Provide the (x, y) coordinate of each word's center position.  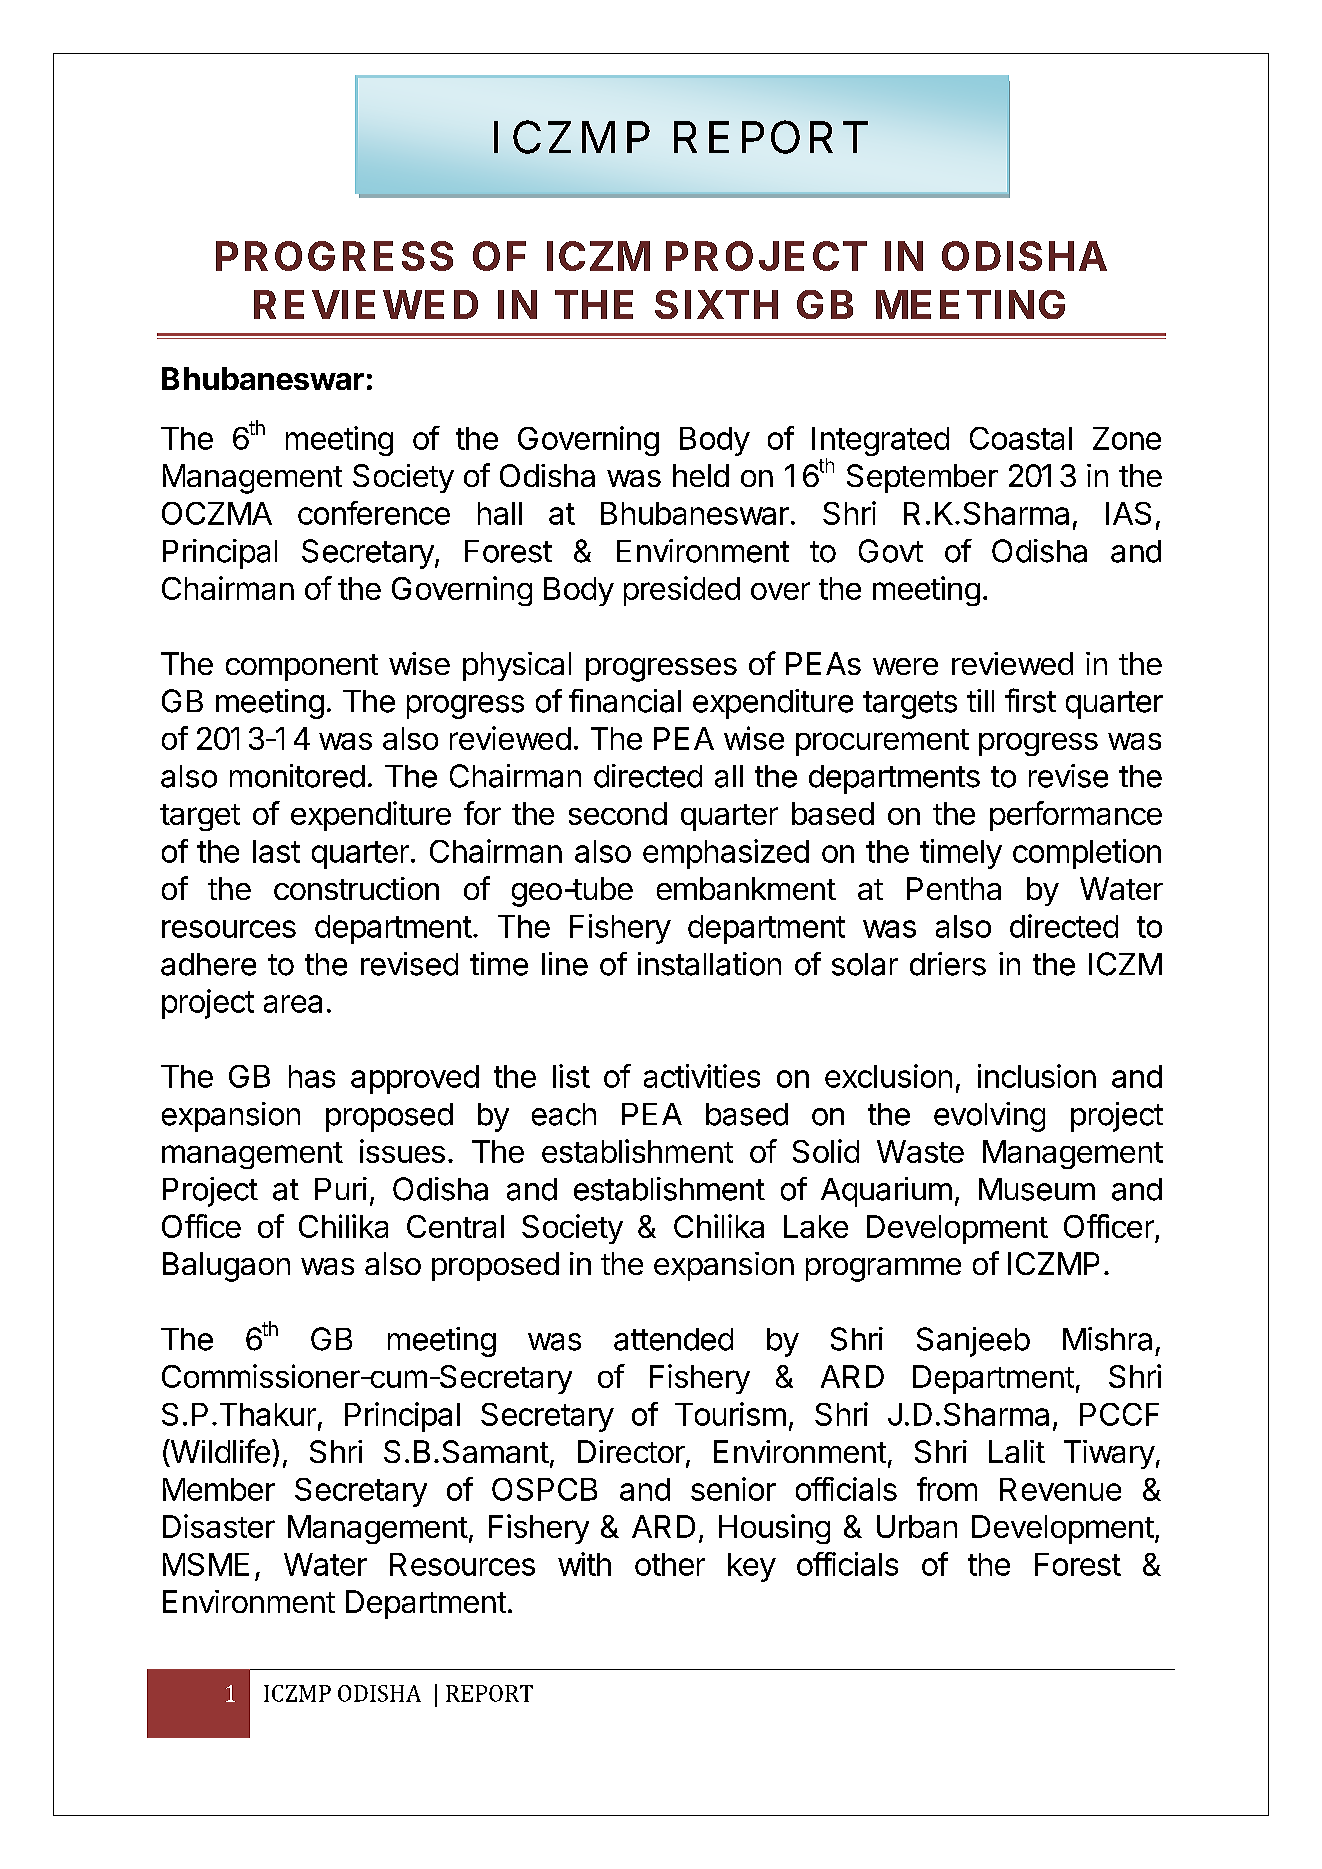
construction (356, 888)
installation (709, 964)
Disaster (219, 1526)
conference (374, 513)
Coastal (1021, 438)
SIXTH (716, 304)
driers (948, 964)
